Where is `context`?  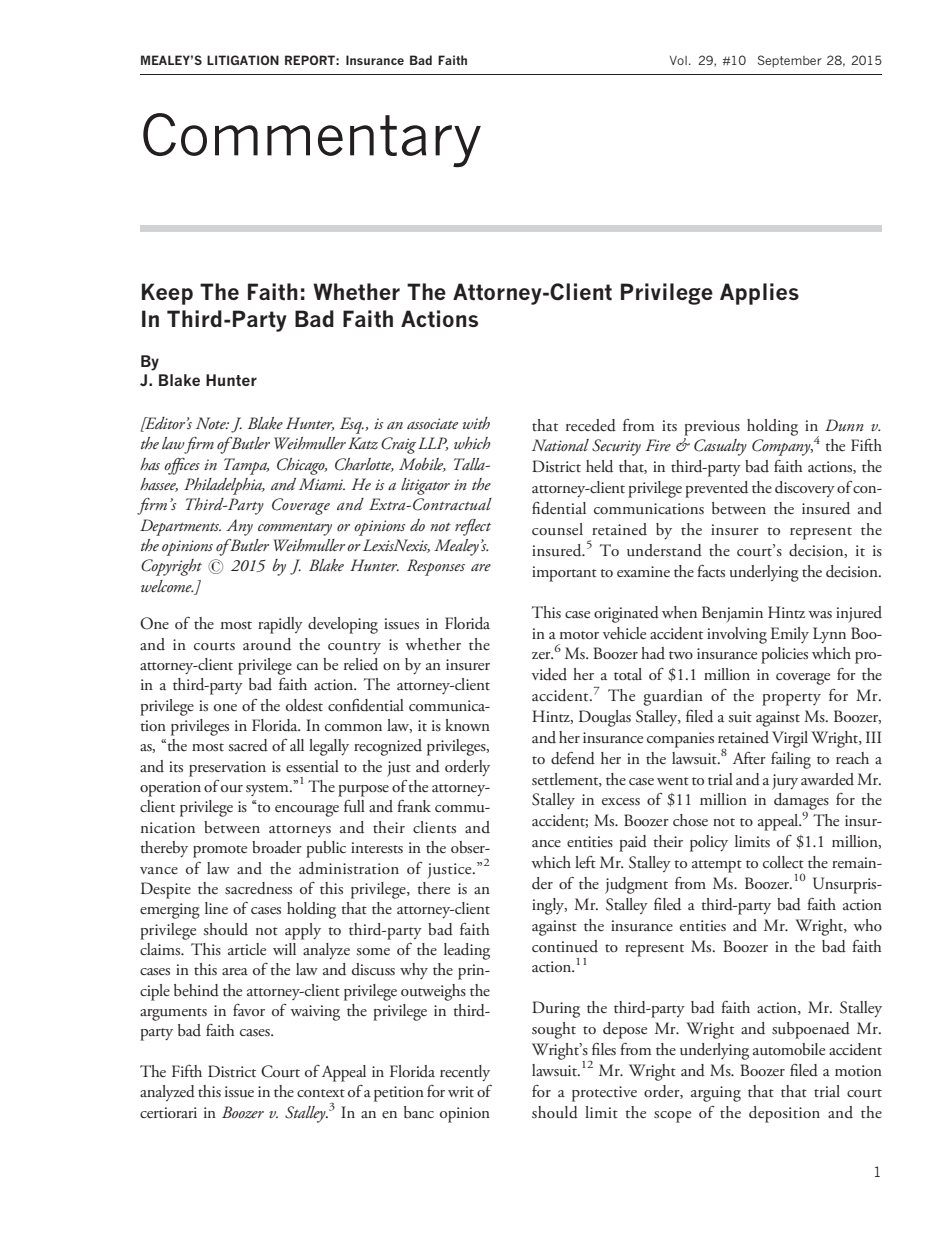 context is located at coordinates (321, 1093).
